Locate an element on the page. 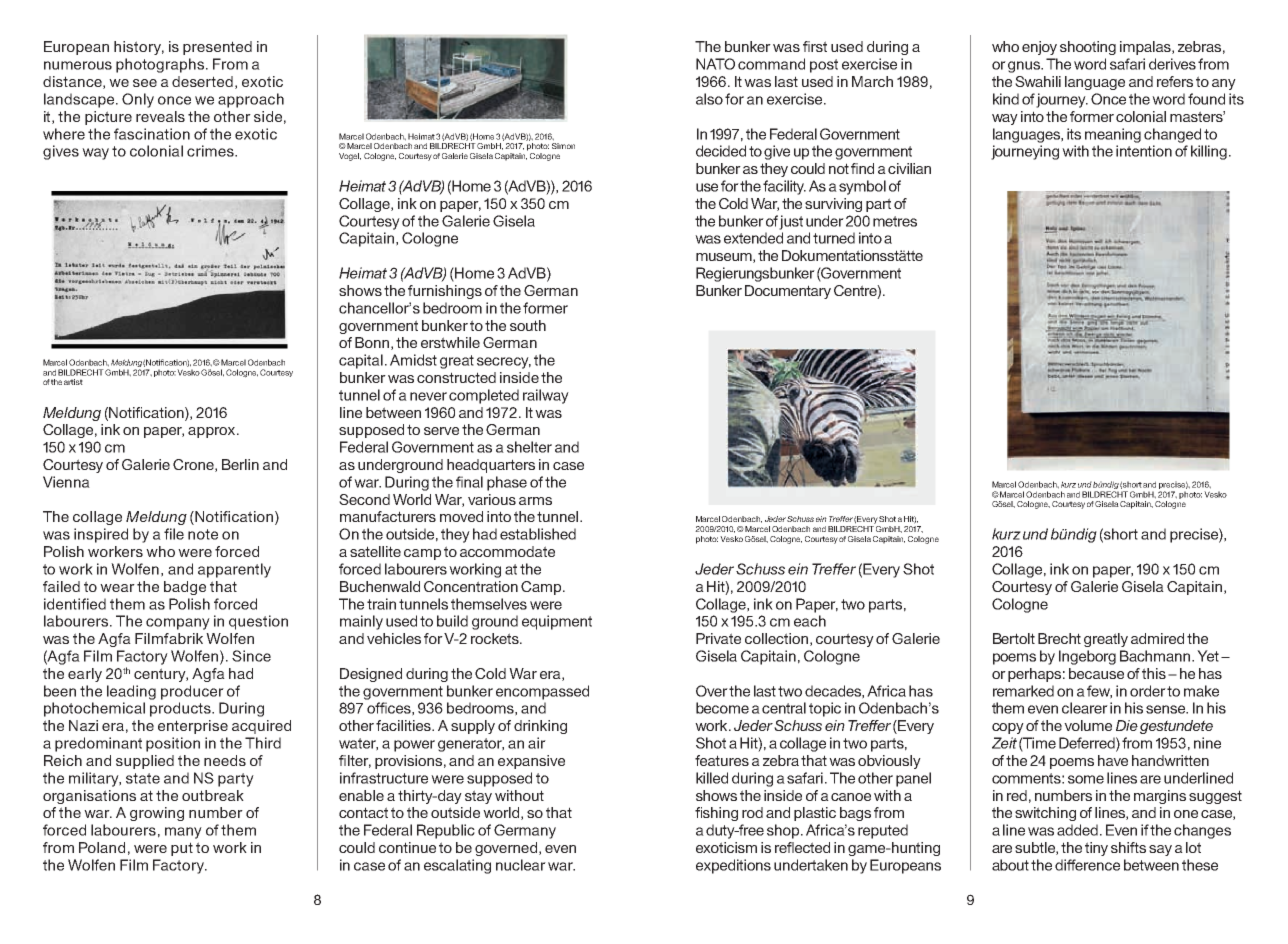  deserted is located at coordinates (202, 81).
